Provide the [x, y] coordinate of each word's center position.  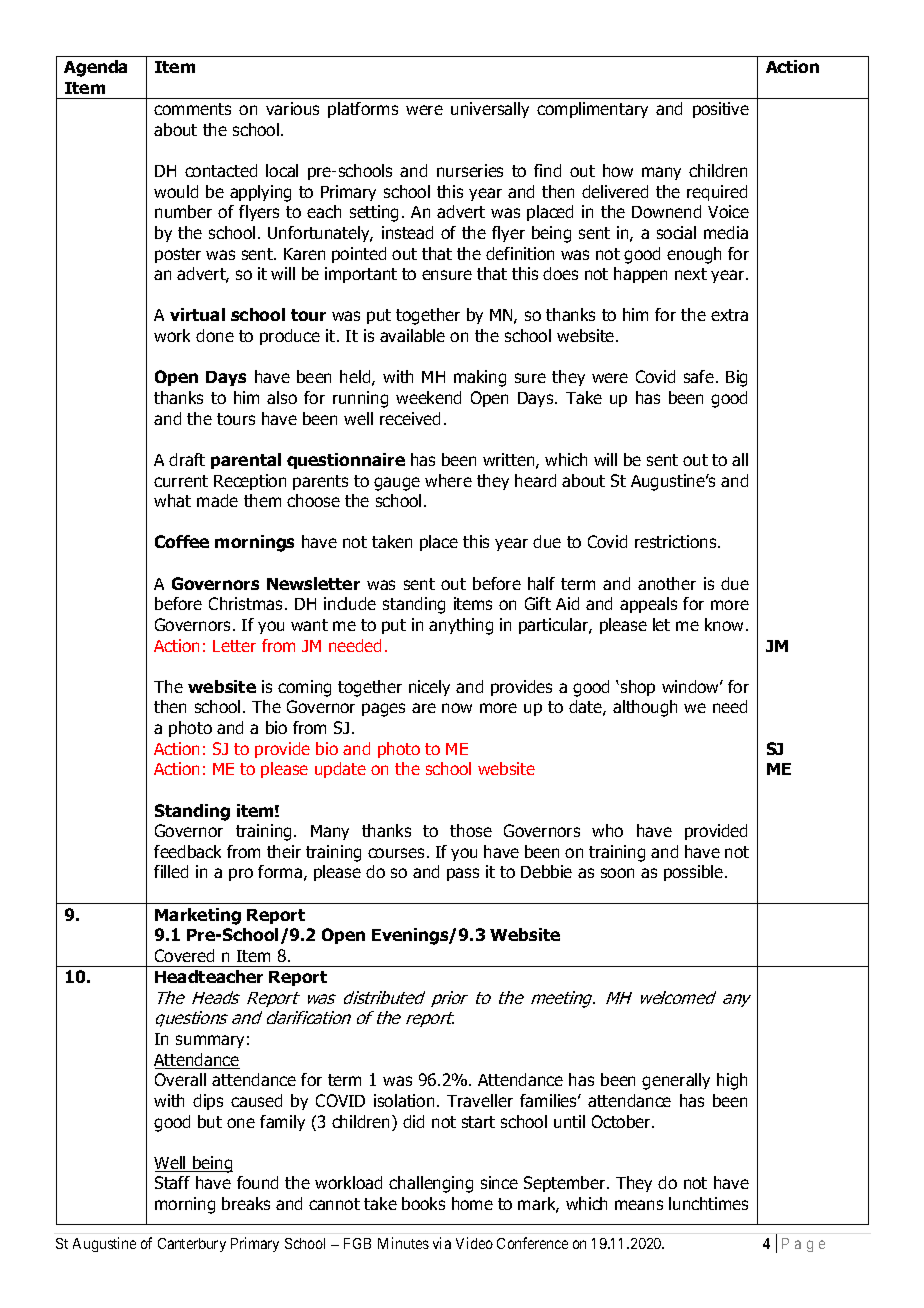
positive [721, 110]
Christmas [245, 603]
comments [192, 109]
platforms [363, 110]
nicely [429, 688]
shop [638, 688]
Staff [172, 1182]
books [423, 1203]
